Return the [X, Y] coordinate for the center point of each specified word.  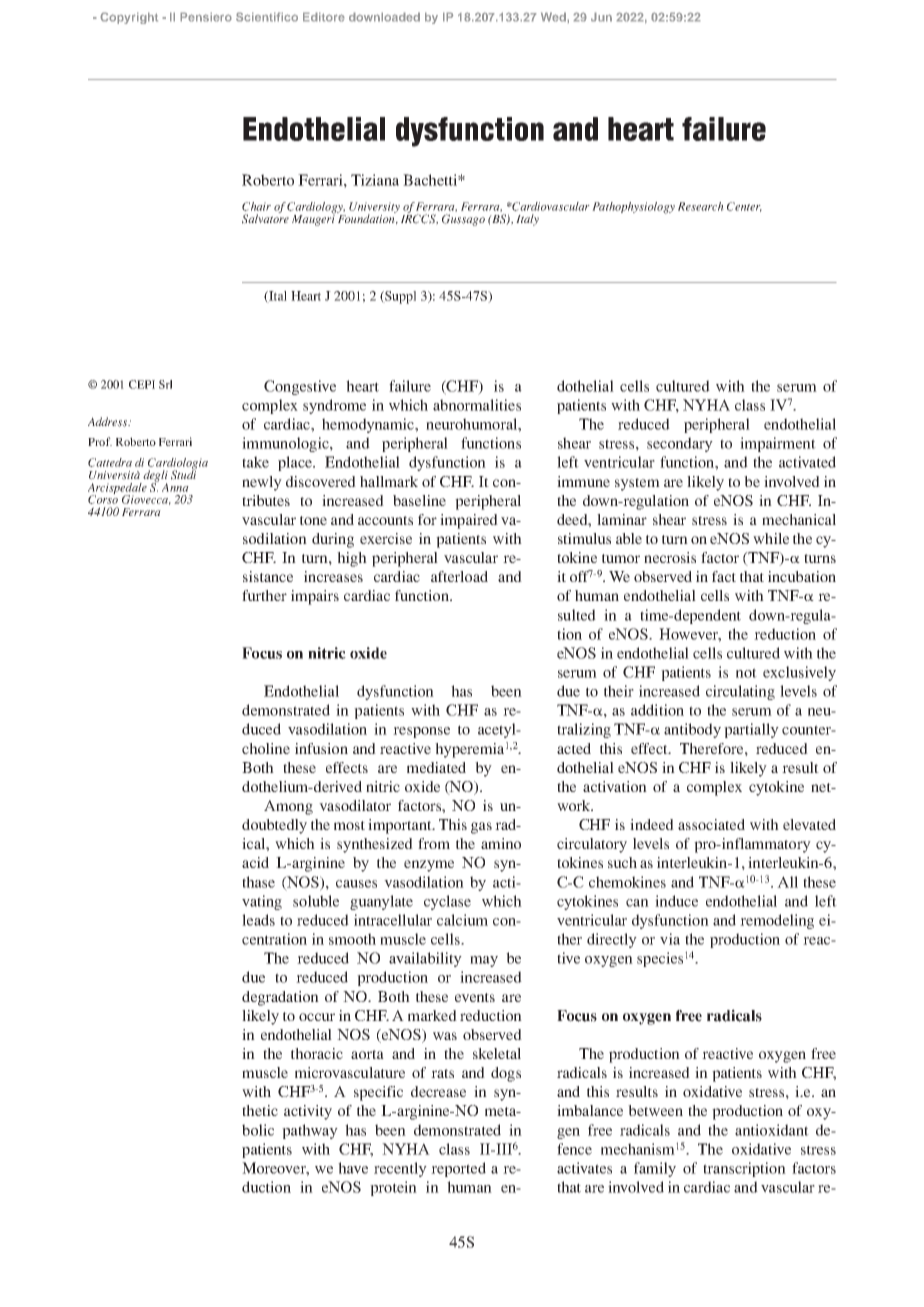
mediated [436, 767]
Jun [601, 17]
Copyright [129, 18]
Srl [165, 384]
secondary [680, 444]
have [353, 1168]
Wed [554, 17]
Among [288, 807]
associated [711, 824]
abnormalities [477, 405]
